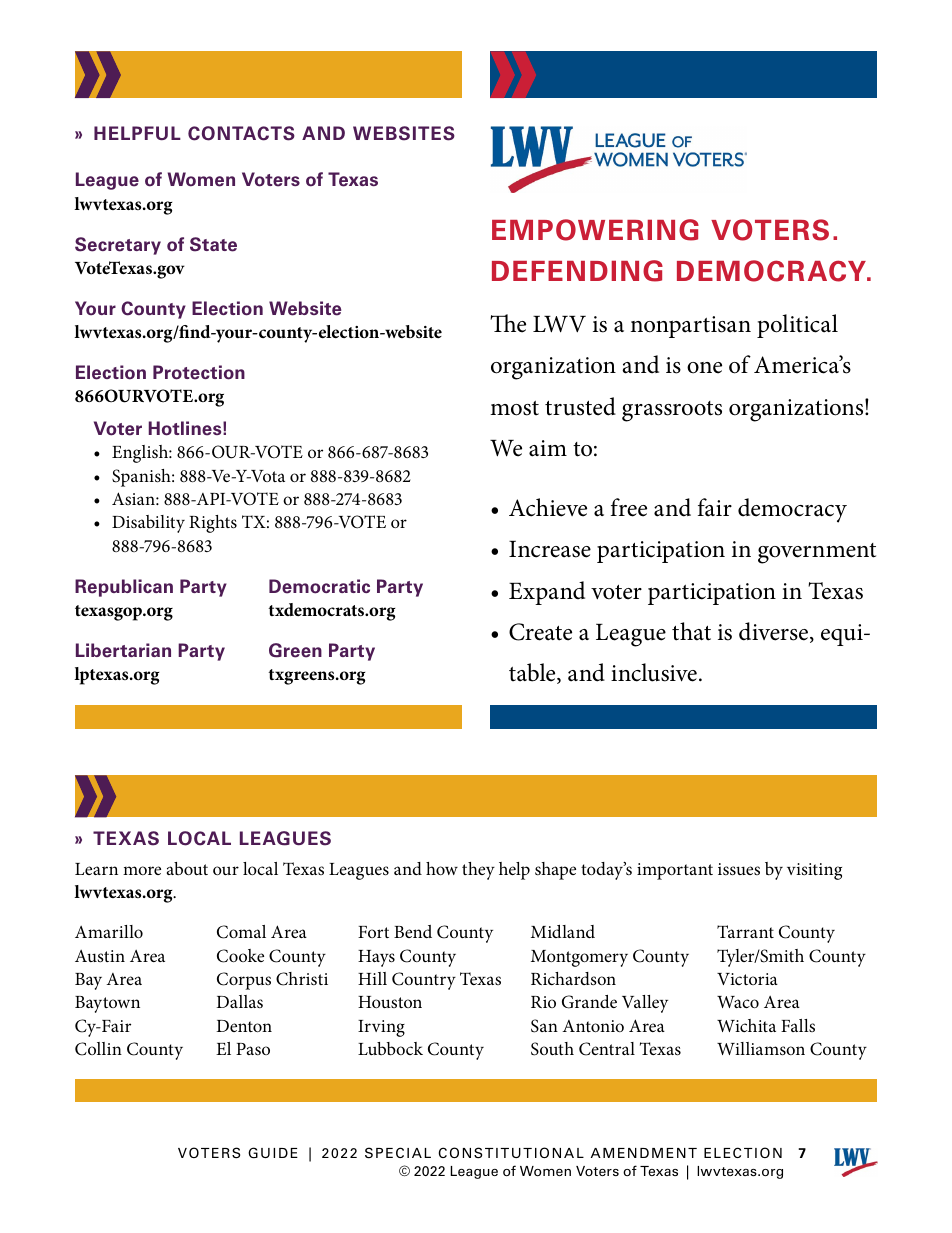  Describe the element at coordinates (514, 408) in the image. I see `most` at that location.
